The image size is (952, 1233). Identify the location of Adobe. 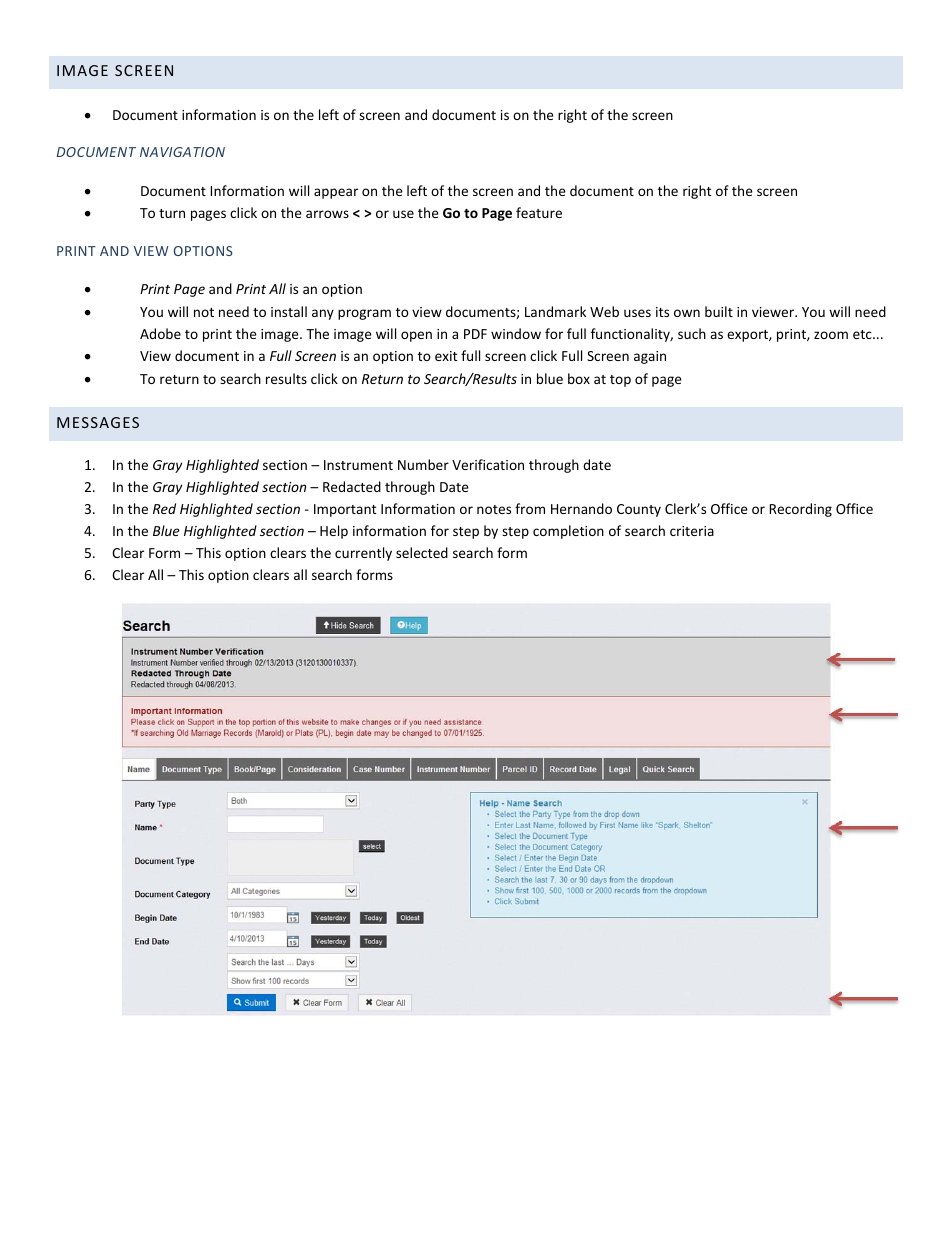
(160, 333).
